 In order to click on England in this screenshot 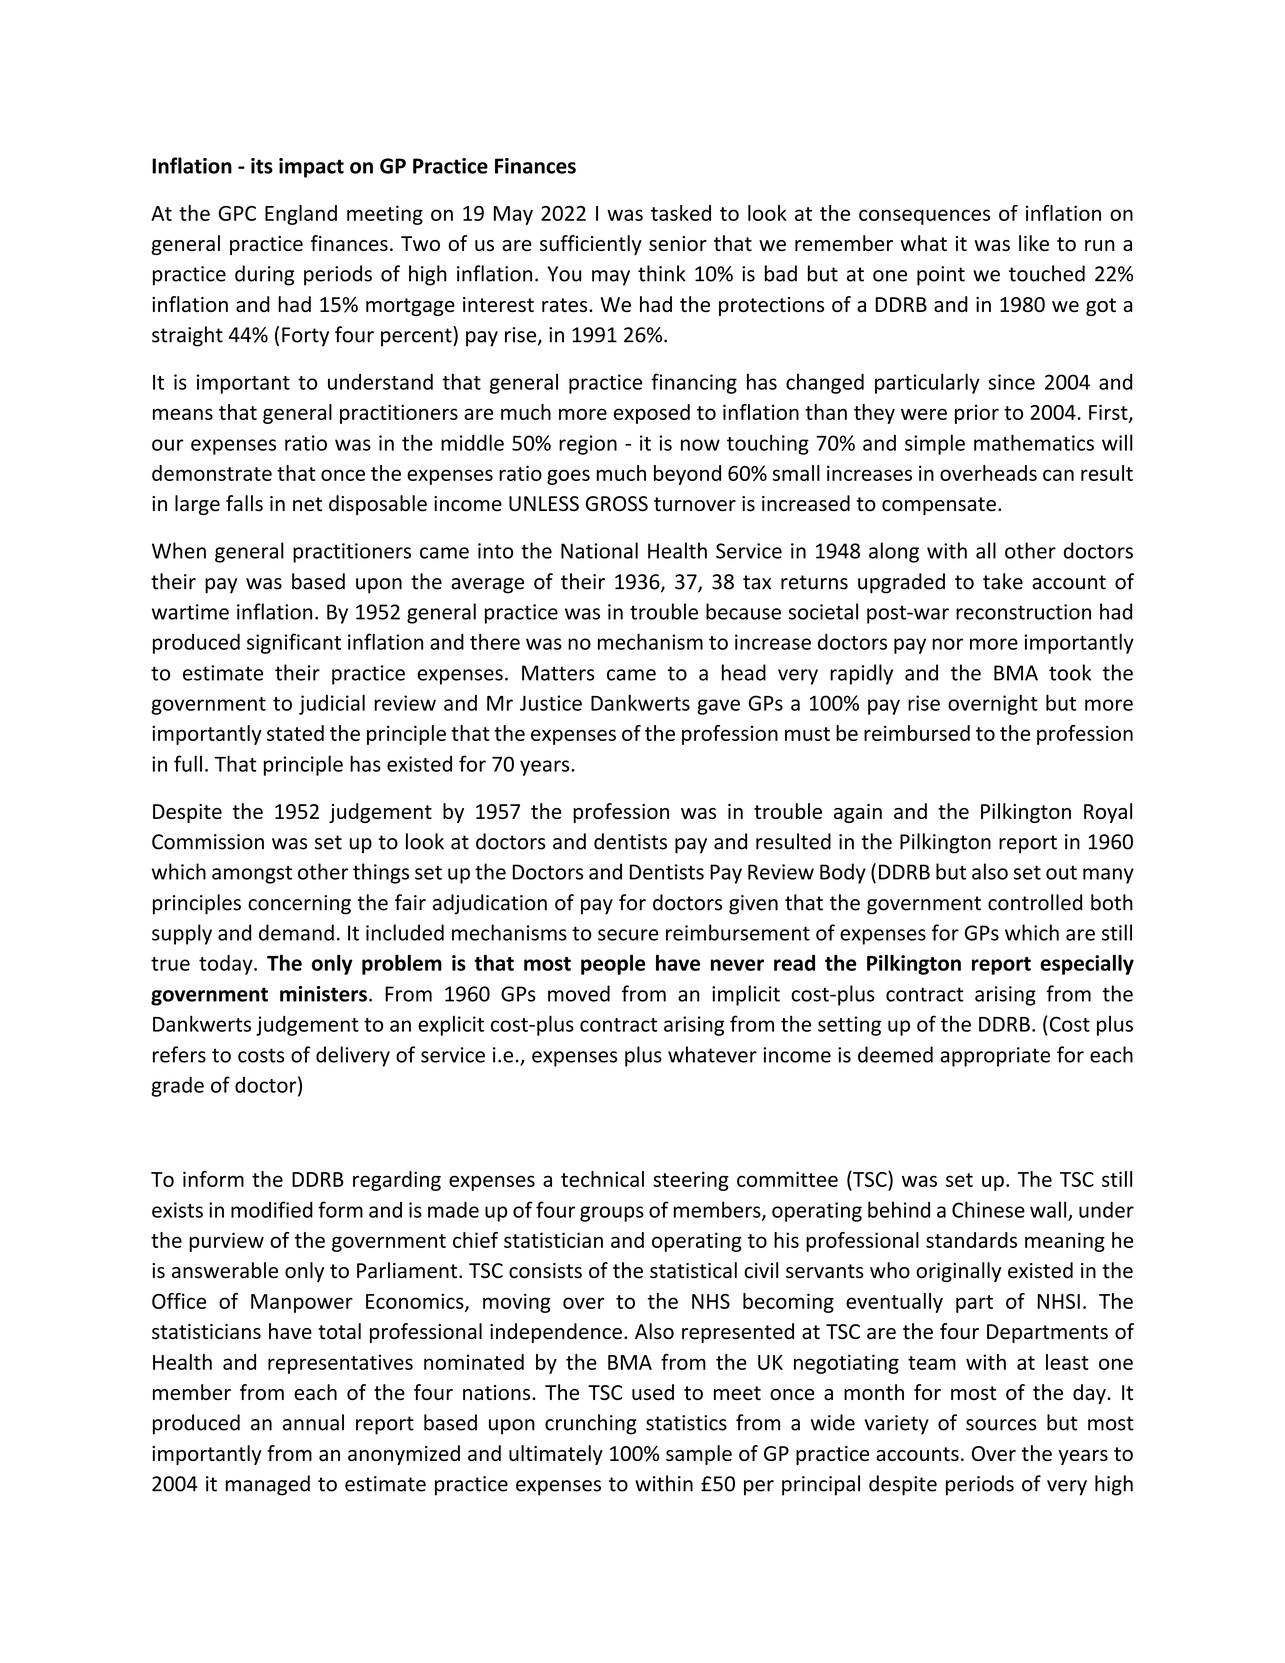, I will do `click(301, 215)`.
